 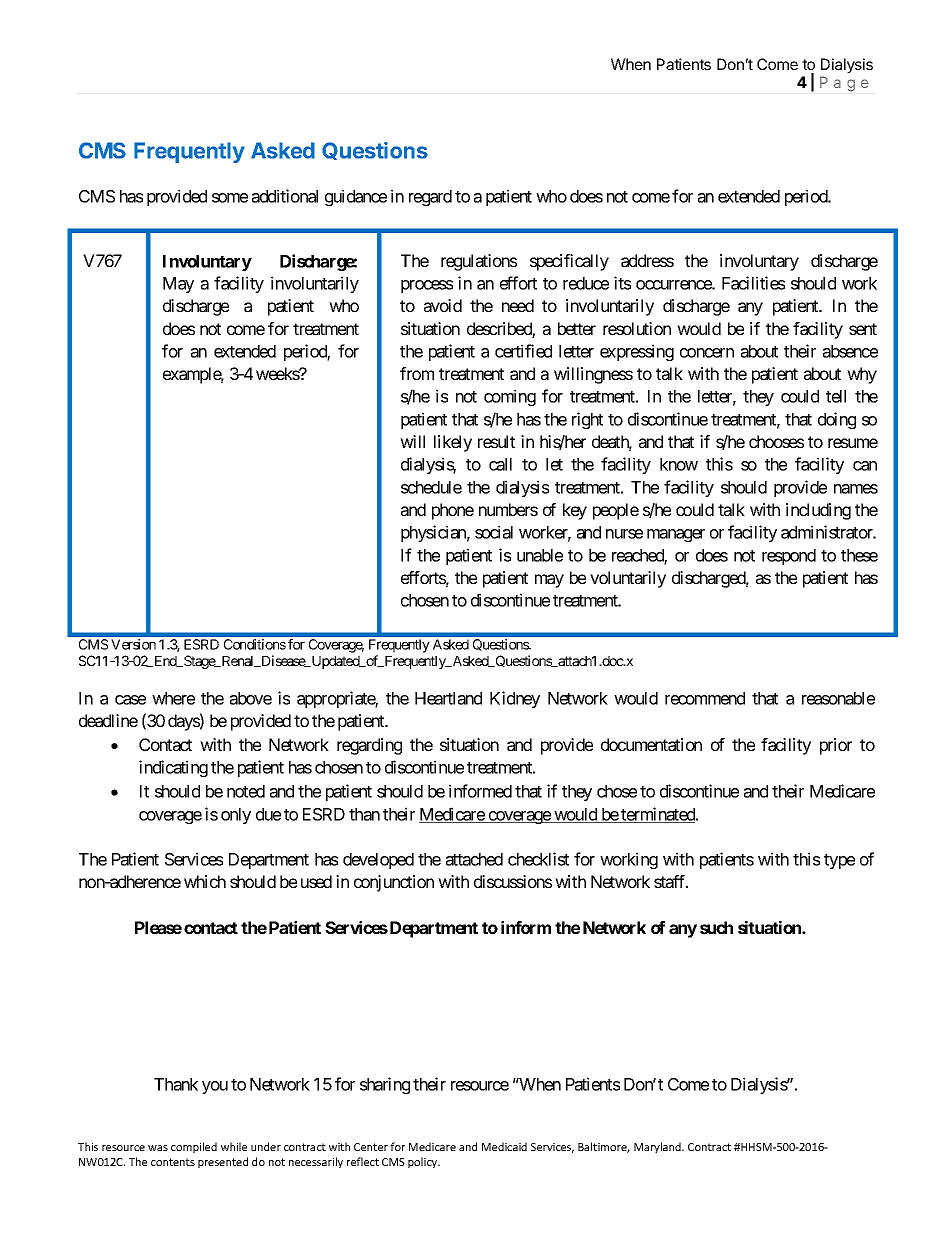 I want to click on indicating, so click(x=173, y=768).
